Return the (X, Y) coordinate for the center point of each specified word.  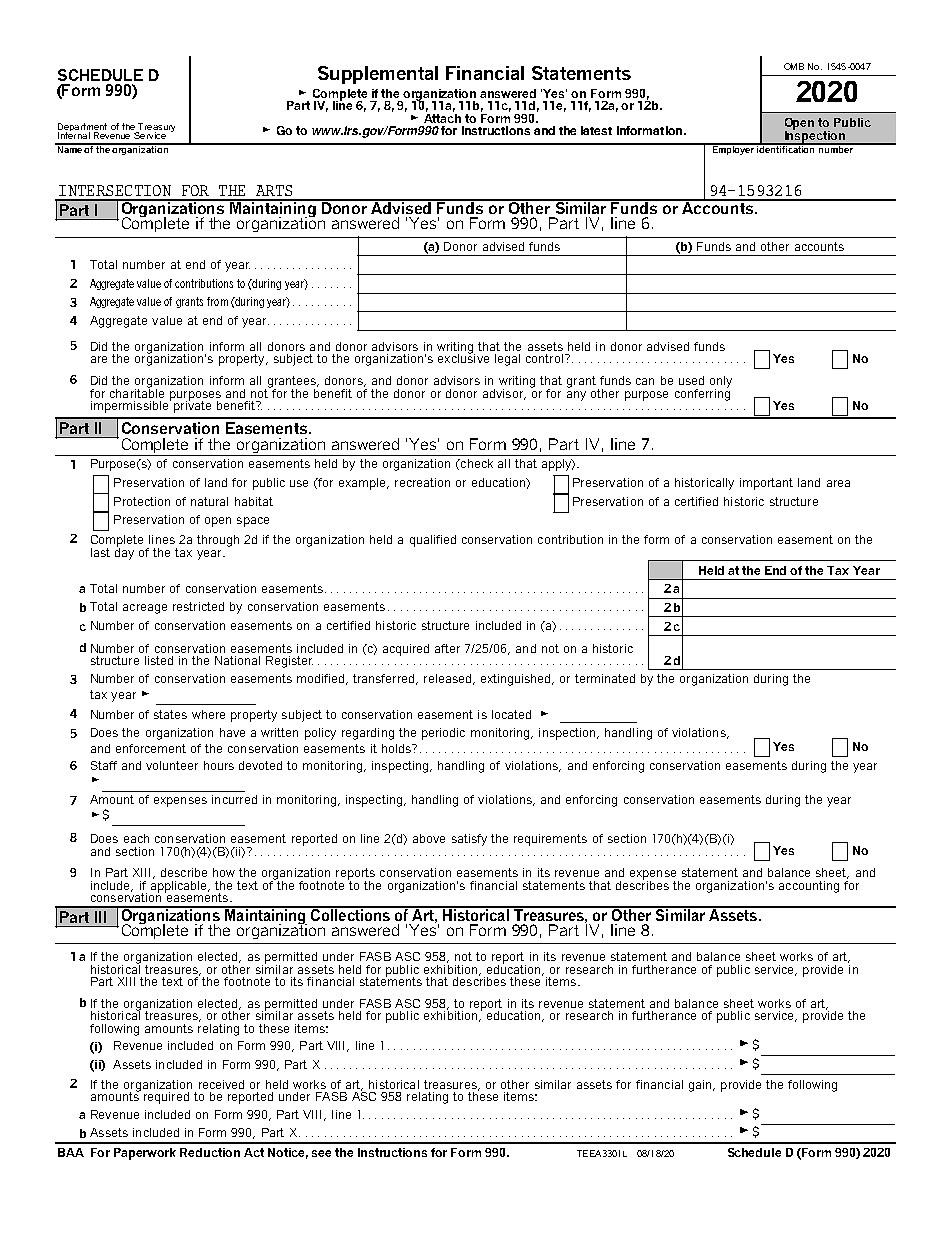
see (321, 1153)
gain (701, 1086)
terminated (605, 678)
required (166, 1098)
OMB (794, 66)
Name (69, 148)
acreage (145, 609)
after (447, 648)
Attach (442, 117)
